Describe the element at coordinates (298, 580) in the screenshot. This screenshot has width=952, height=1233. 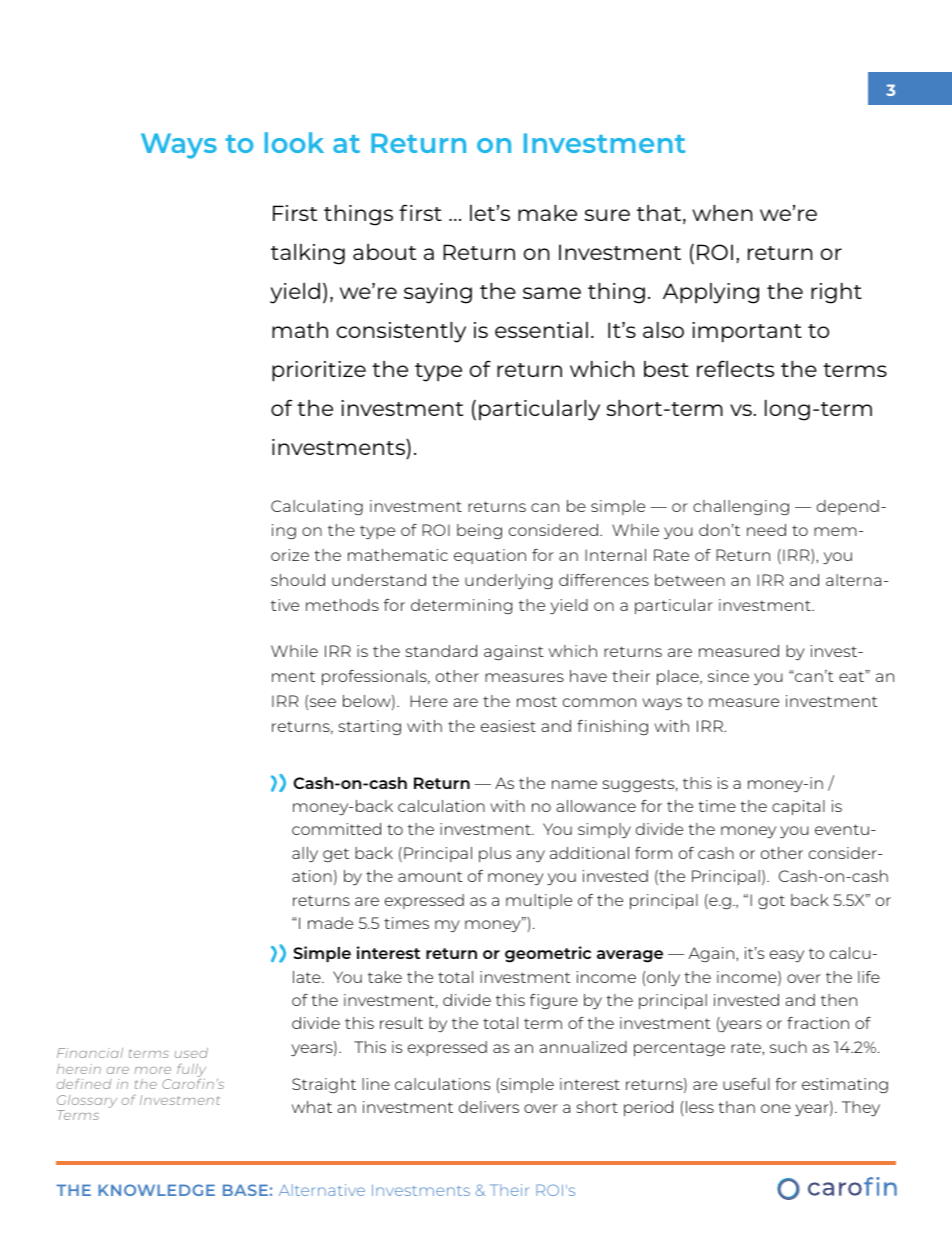
I see `should` at that location.
